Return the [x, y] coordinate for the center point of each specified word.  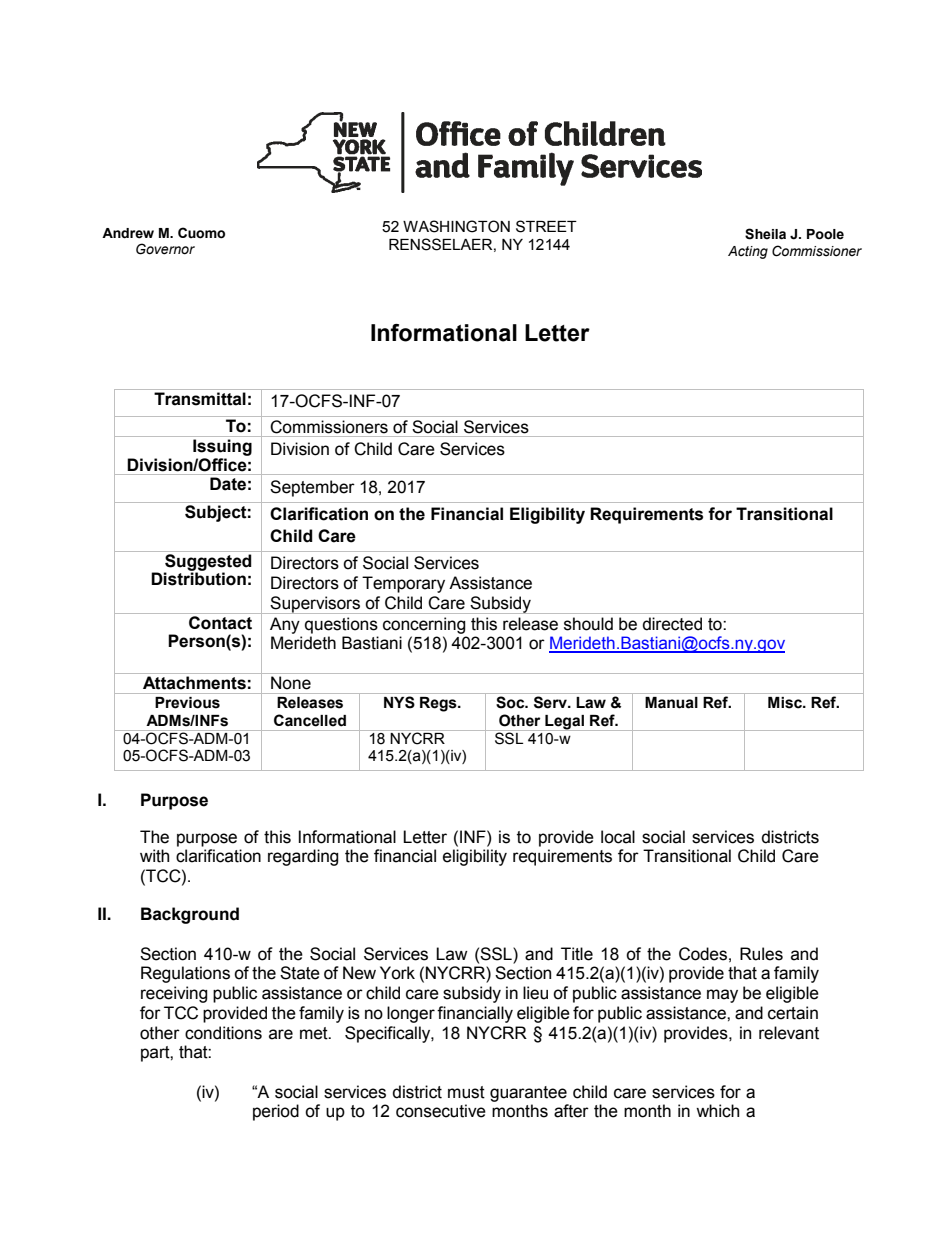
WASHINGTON [456, 226]
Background [190, 915]
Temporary [403, 584]
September [312, 488]
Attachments [194, 683]
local [618, 837]
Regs [439, 704]
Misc [786, 703]
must [466, 1092]
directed [672, 624]
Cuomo [201, 233]
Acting [748, 252]
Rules [761, 954]
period [276, 1112]
